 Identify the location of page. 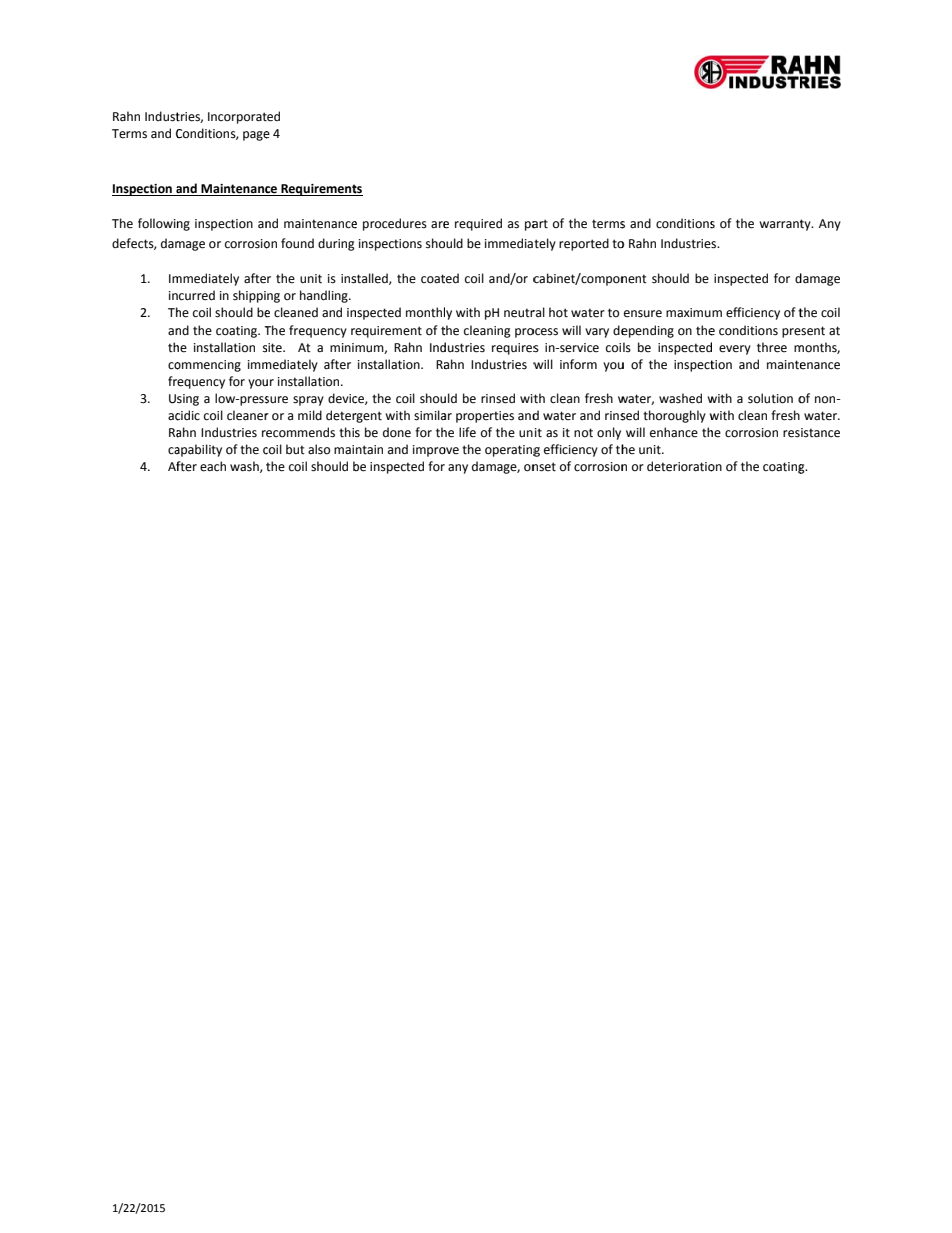
(256, 136).
